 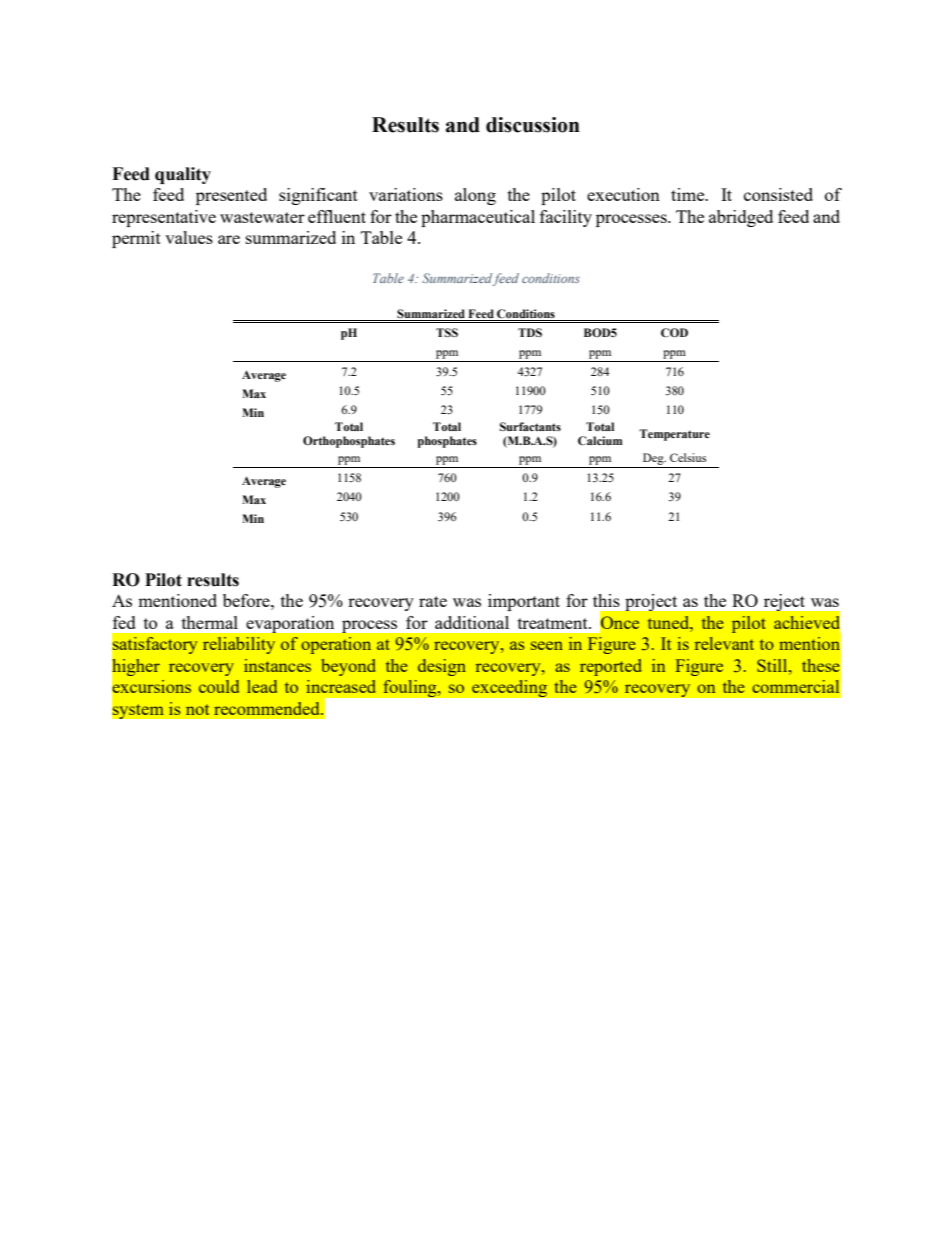 I want to click on exceeding, so click(x=510, y=688).
